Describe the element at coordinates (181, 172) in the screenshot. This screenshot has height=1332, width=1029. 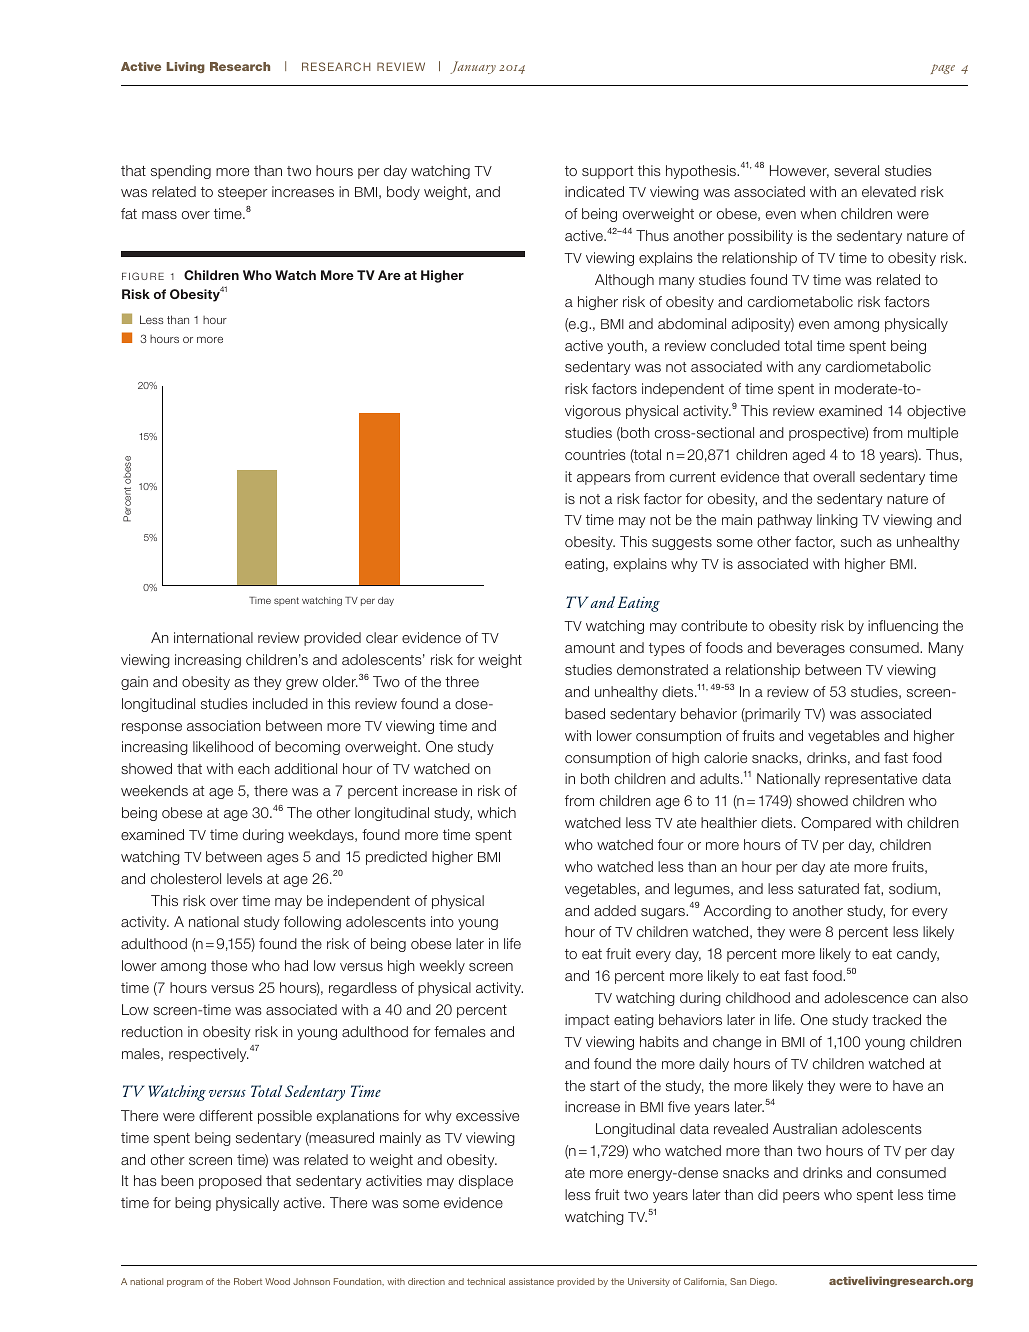
I see `spending` at that location.
